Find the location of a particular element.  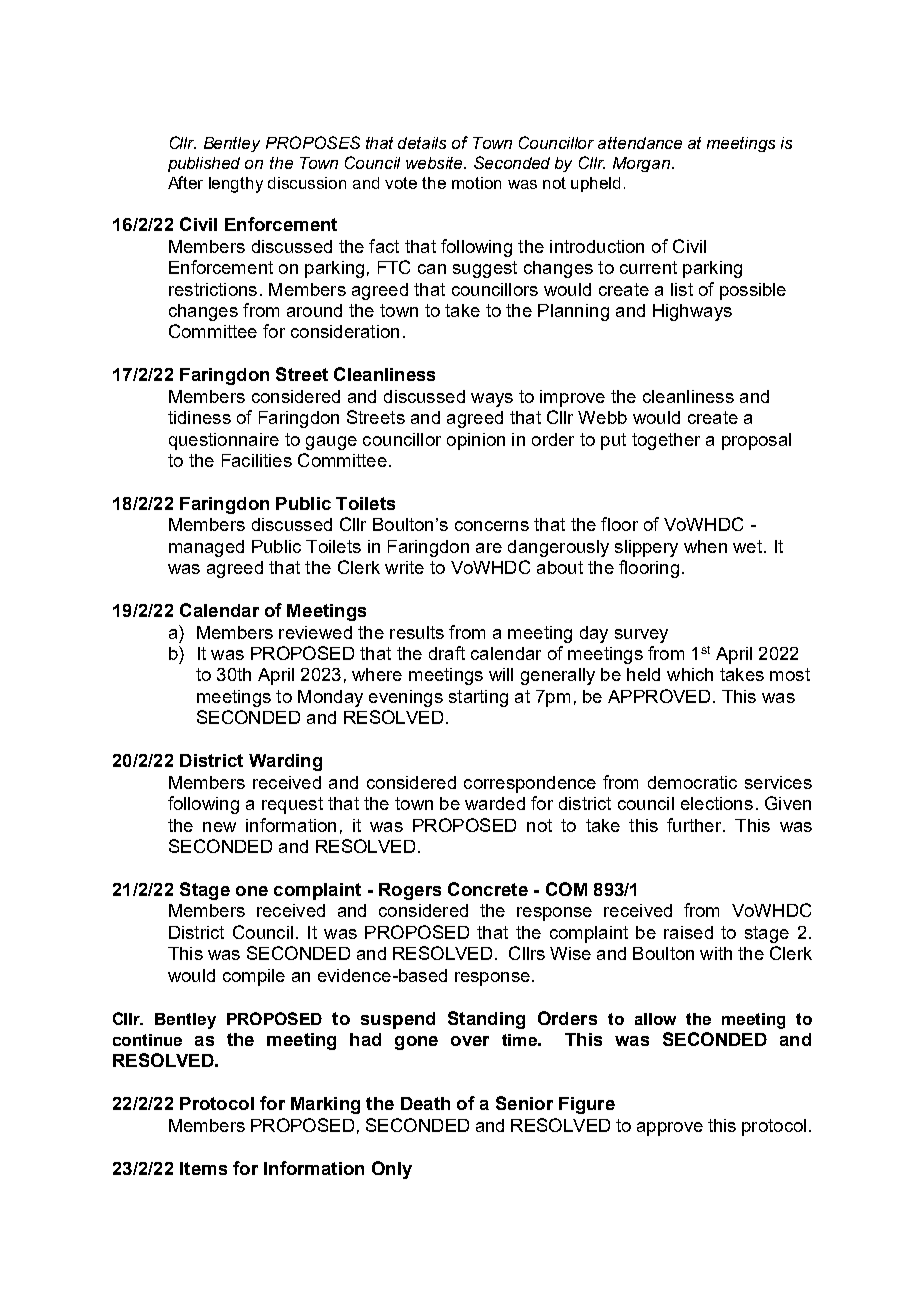

Items is located at coordinates (203, 1168).
